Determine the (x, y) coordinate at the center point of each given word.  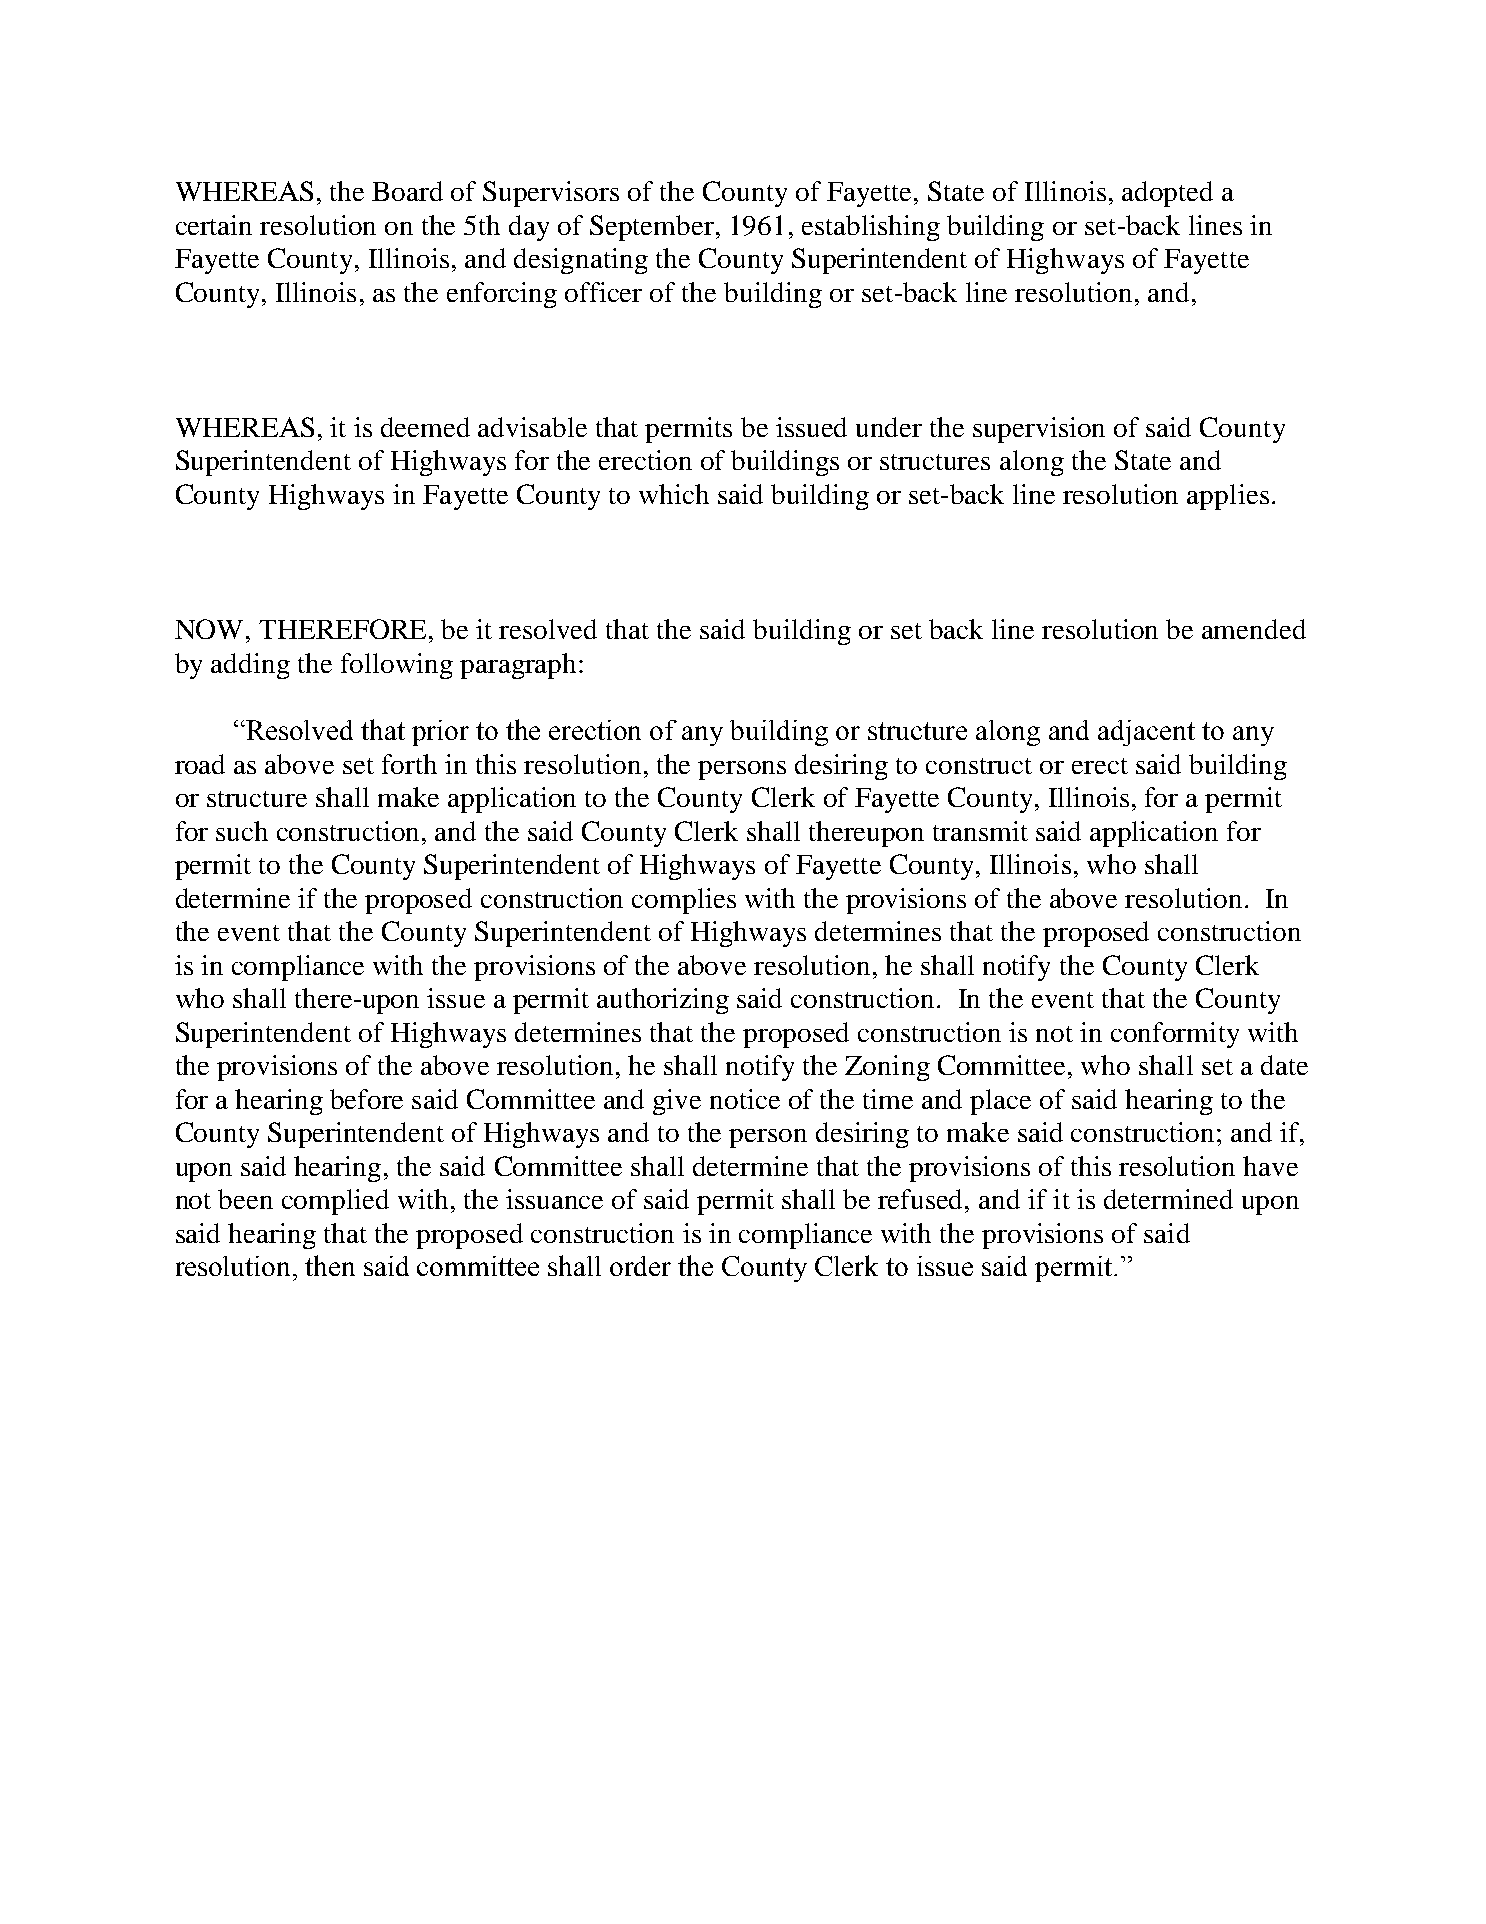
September (653, 228)
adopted (1167, 194)
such (242, 831)
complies (684, 901)
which (674, 494)
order (640, 1266)
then (330, 1265)
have (1270, 1166)
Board (407, 191)
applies (1228, 497)
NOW (209, 629)
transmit (980, 831)
